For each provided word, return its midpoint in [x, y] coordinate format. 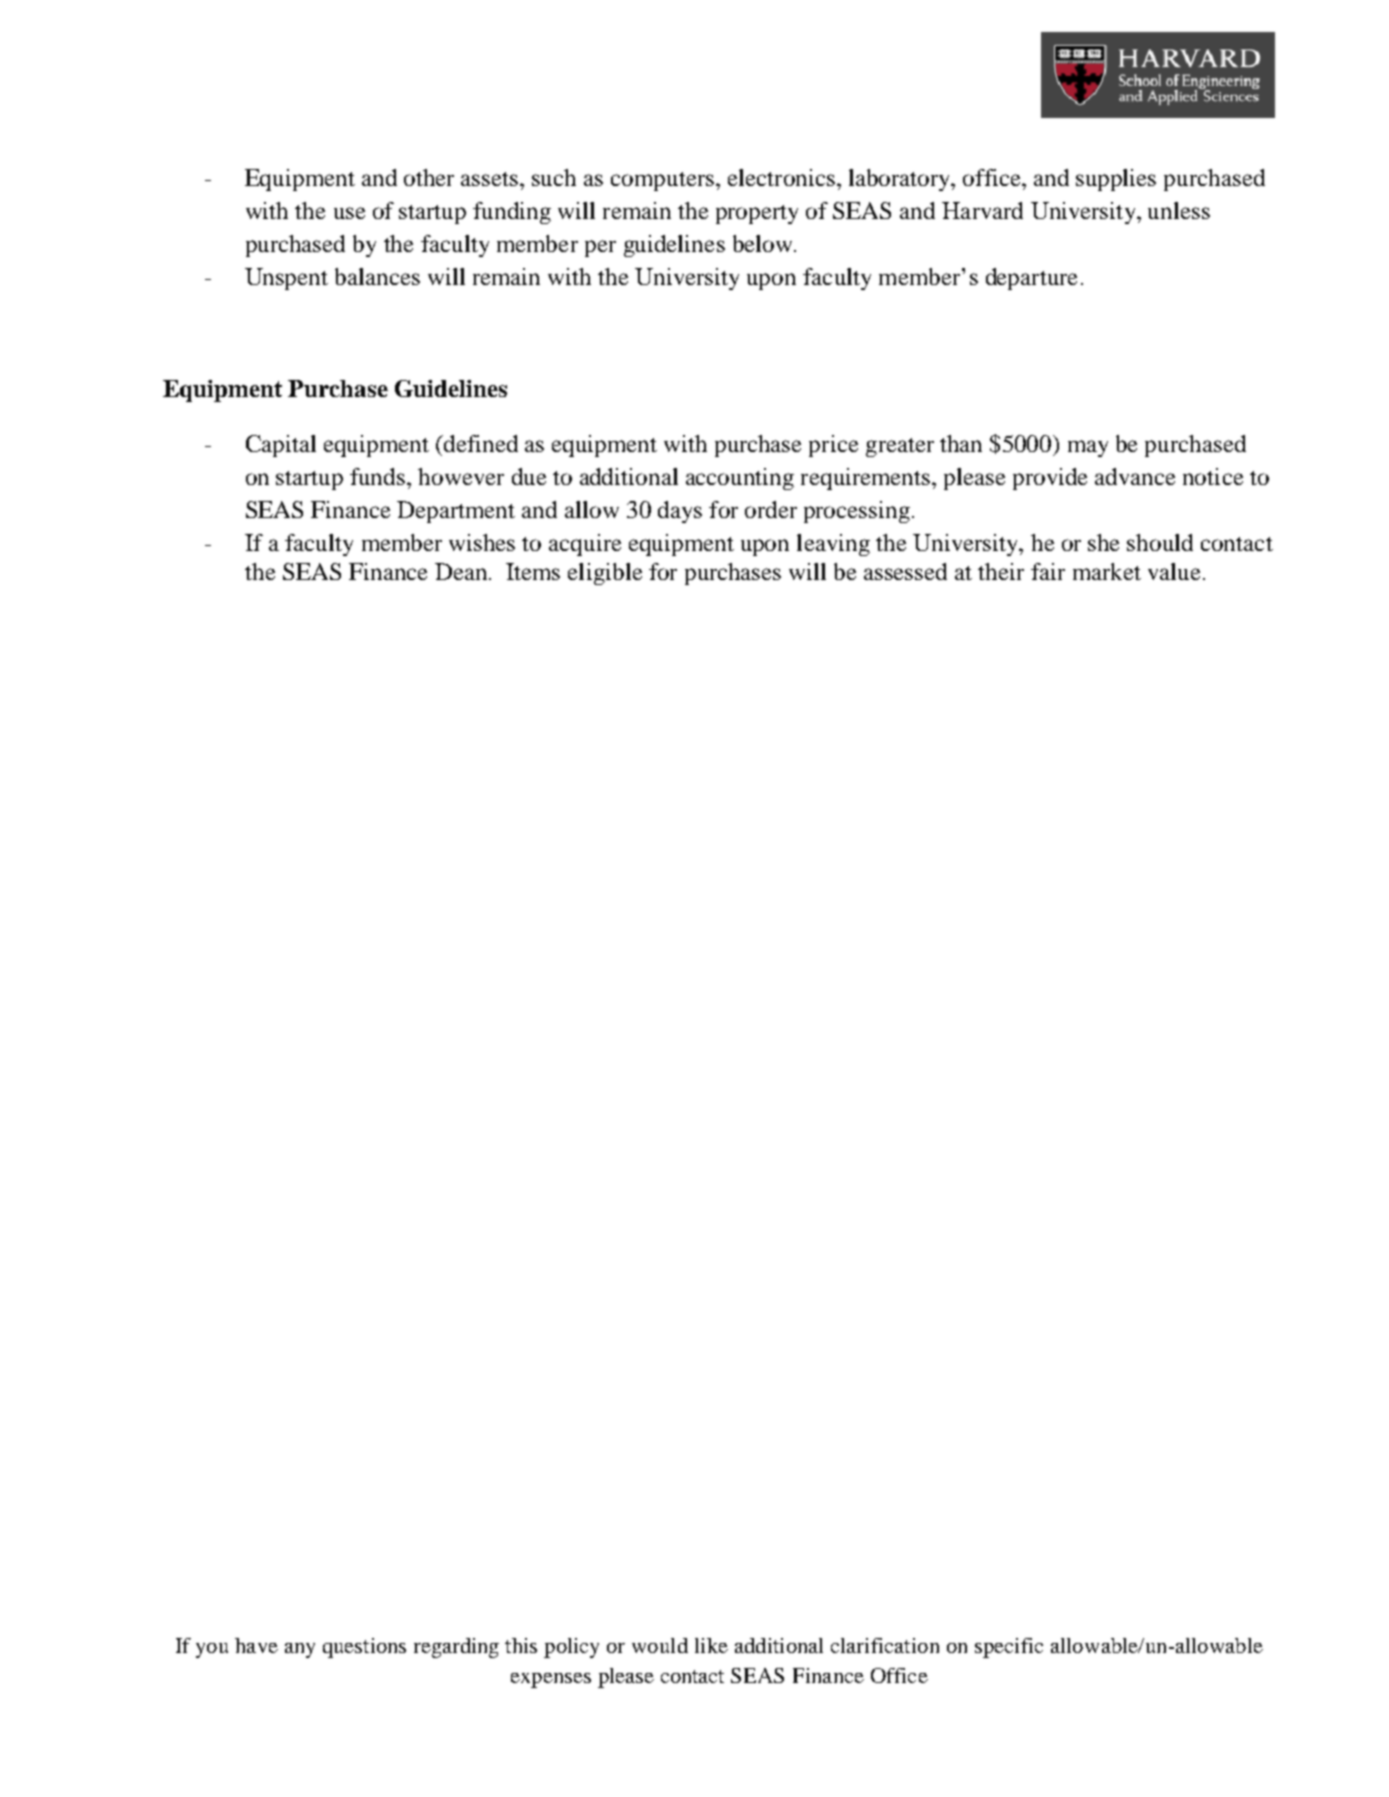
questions [364, 1648]
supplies [1116, 180]
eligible [605, 574]
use [349, 213]
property [757, 214]
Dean [462, 571]
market [1107, 571]
